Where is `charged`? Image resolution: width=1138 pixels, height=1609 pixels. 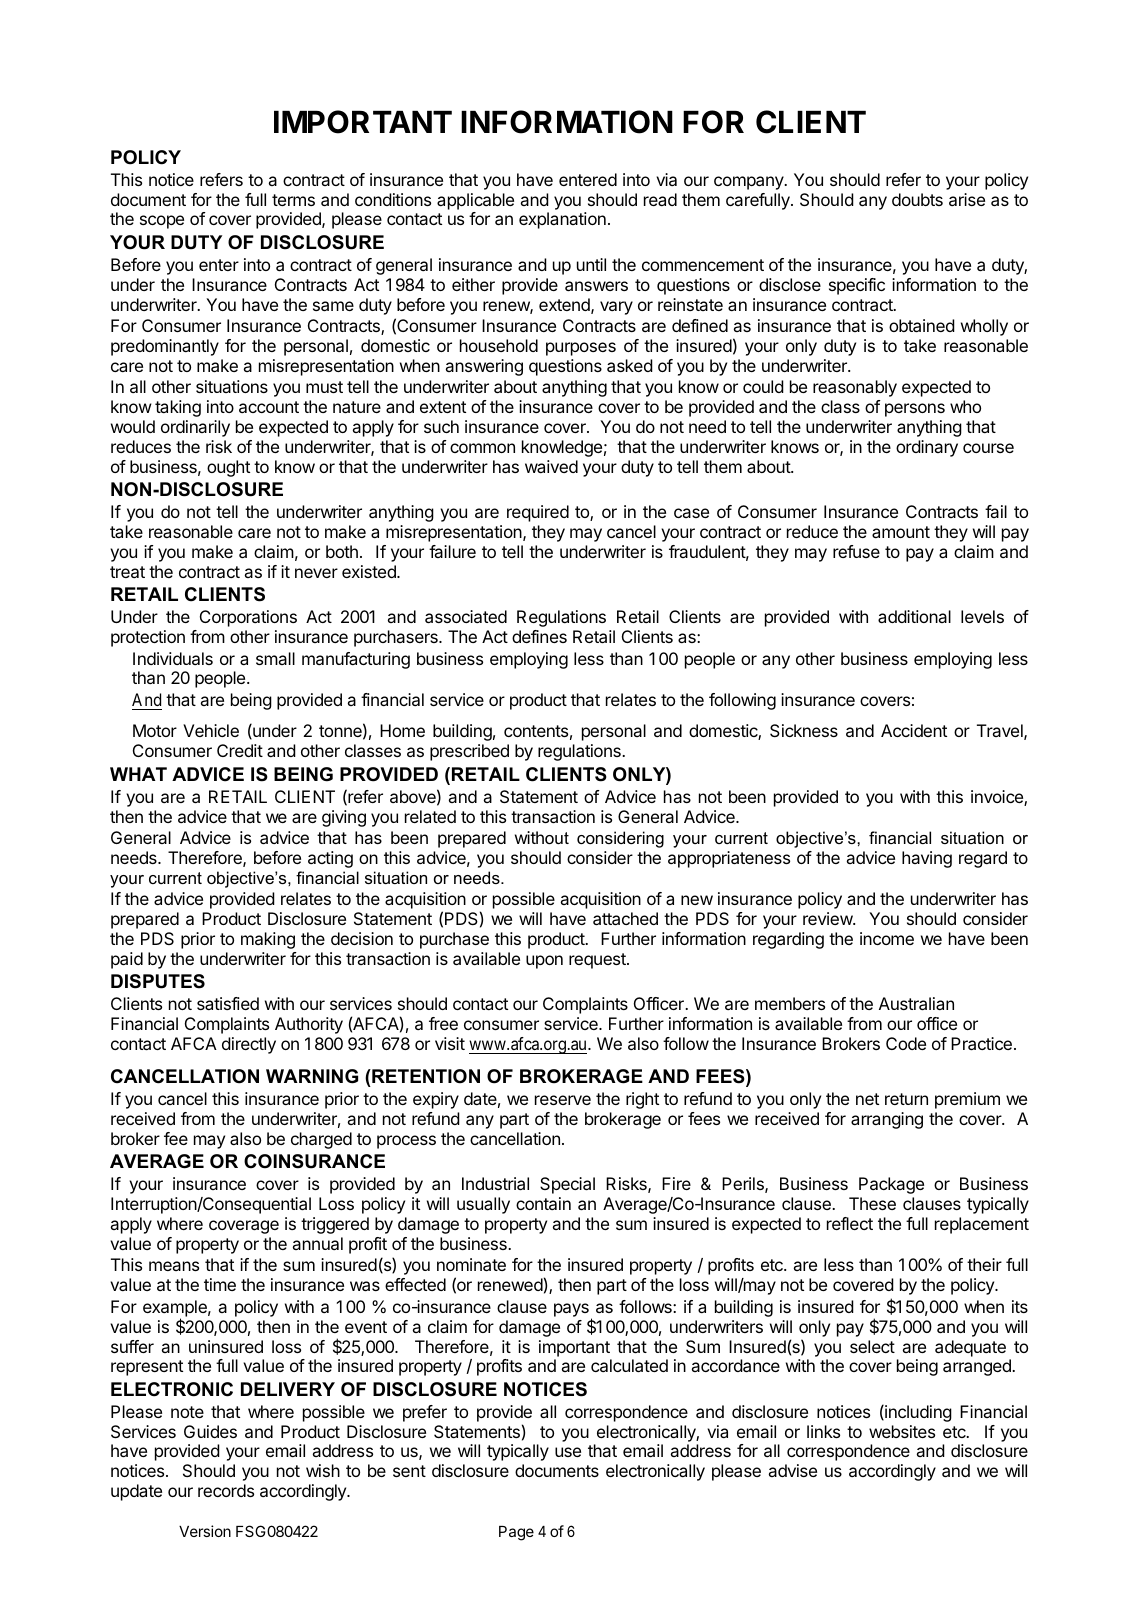
charged is located at coordinates (321, 1140).
